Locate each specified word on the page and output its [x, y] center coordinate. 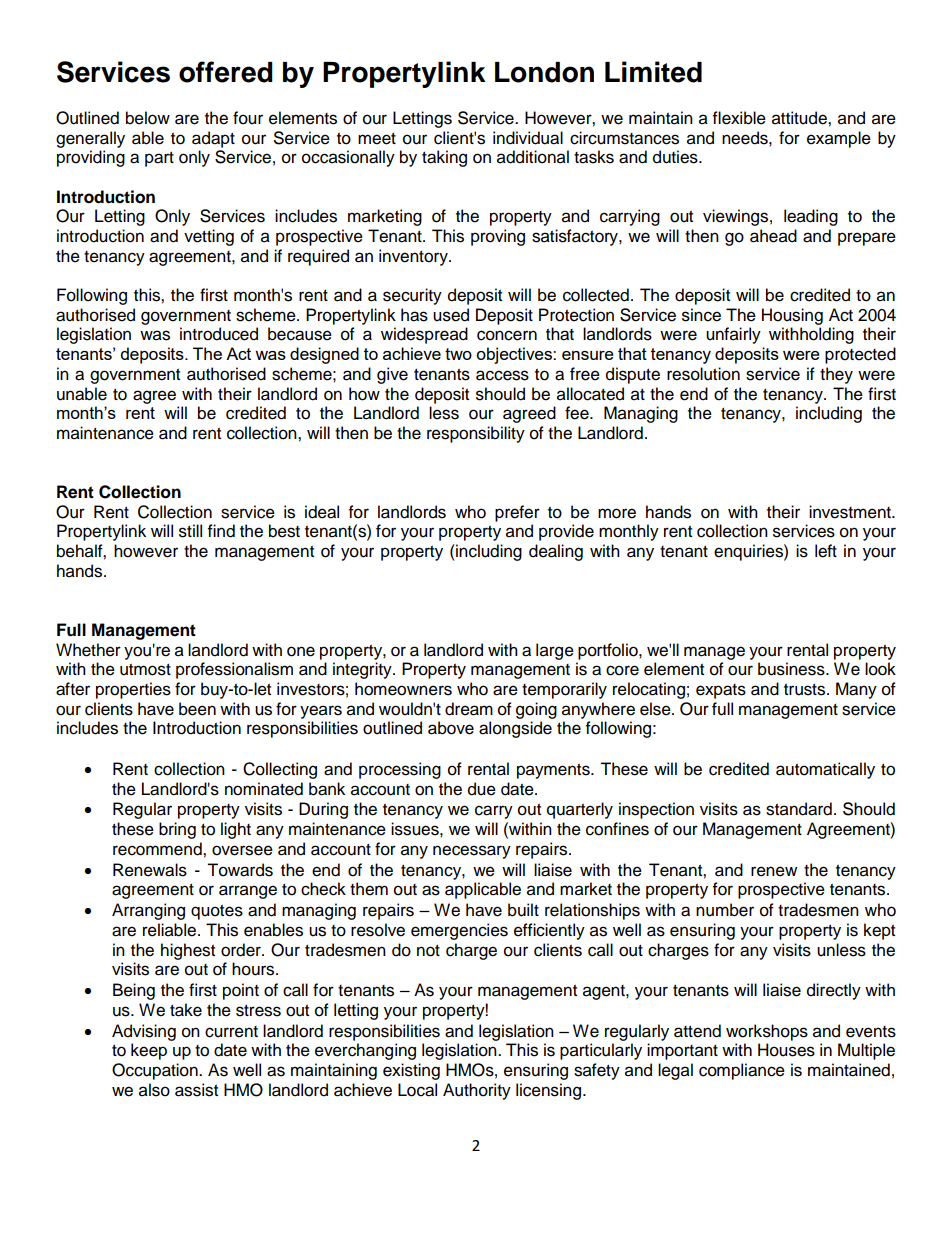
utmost [145, 670]
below [148, 118]
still [190, 531]
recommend [158, 849]
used [451, 315]
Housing [792, 316]
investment [851, 512]
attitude [800, 118]
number [725, 910]
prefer [517, 513]
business [792, 669]
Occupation [156, 1071]
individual [528, 138]
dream [469, 709]
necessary [472, 852]
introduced [219, 334]
